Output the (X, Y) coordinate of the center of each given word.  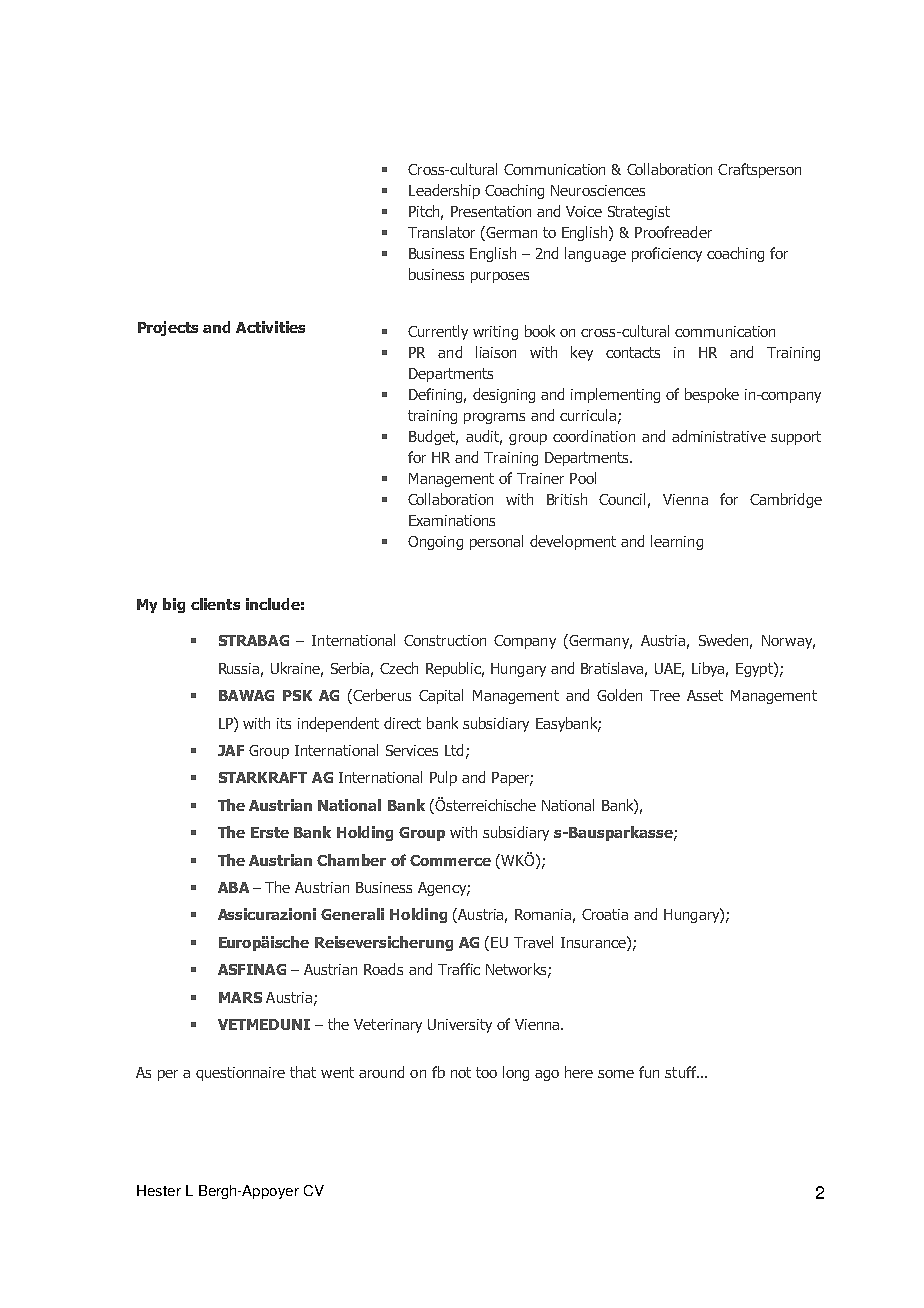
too (486, 1072)
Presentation (491, 211)
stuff (682, 1072)
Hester (159, 1190)
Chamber (351, 860)
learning (677, 542)
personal (496, 542)
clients (215, 604)
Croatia (605, 914)
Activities (270, 327)
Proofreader (673, 232)
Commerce (450, 860)
